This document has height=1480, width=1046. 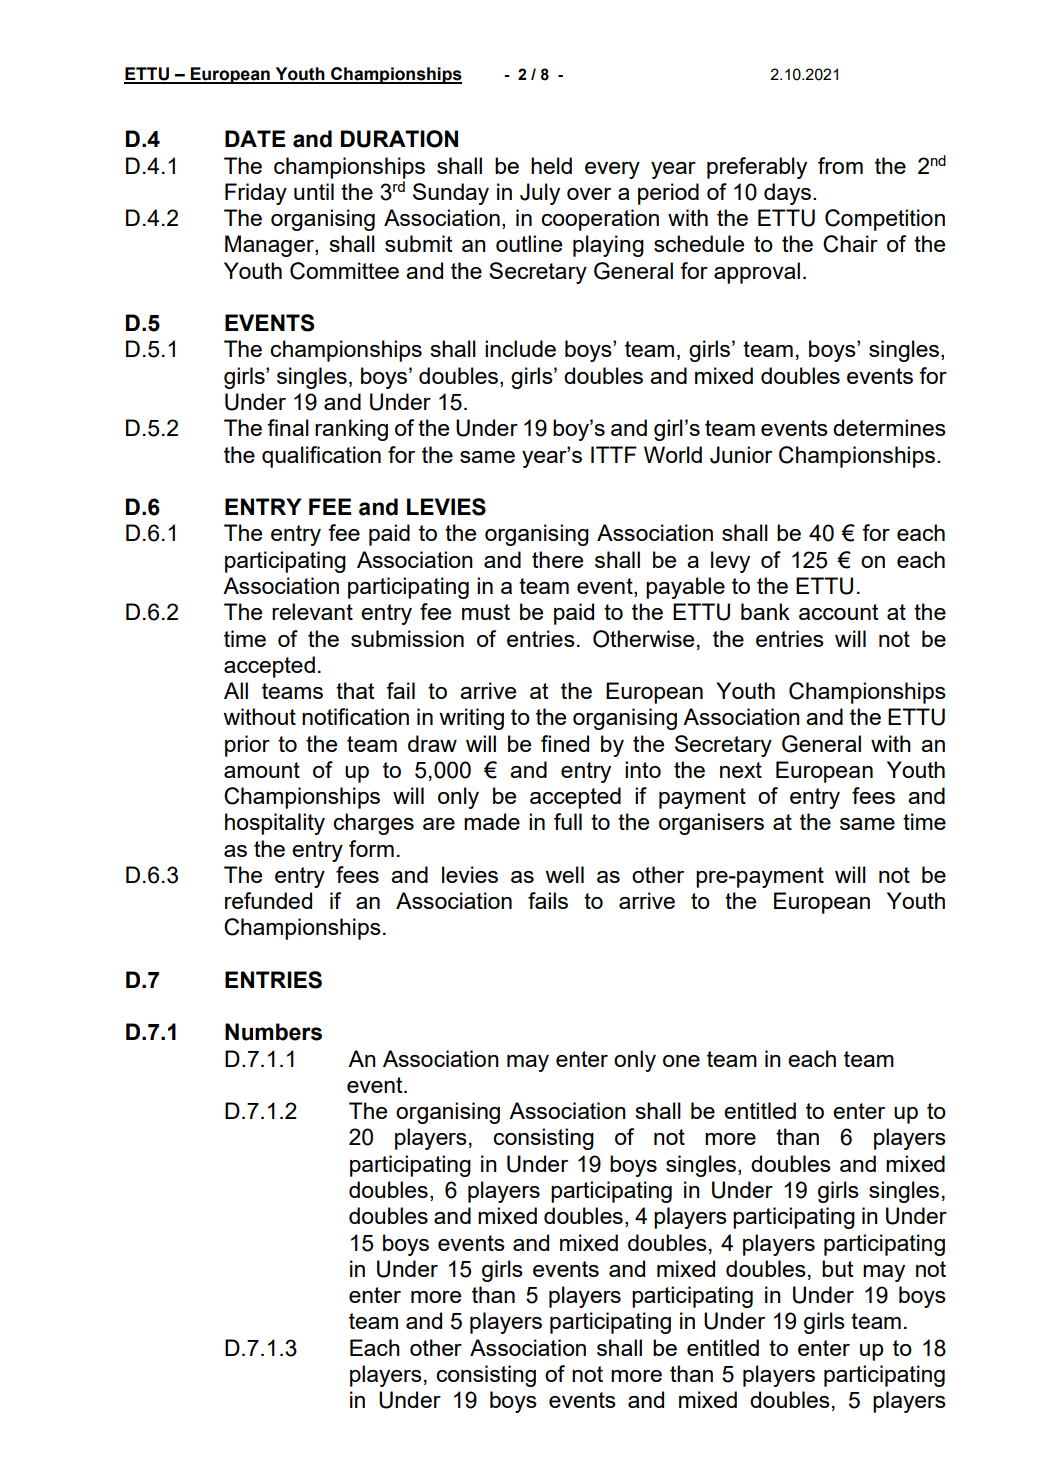 I want to click on fined, so click(x=565, y=743).
